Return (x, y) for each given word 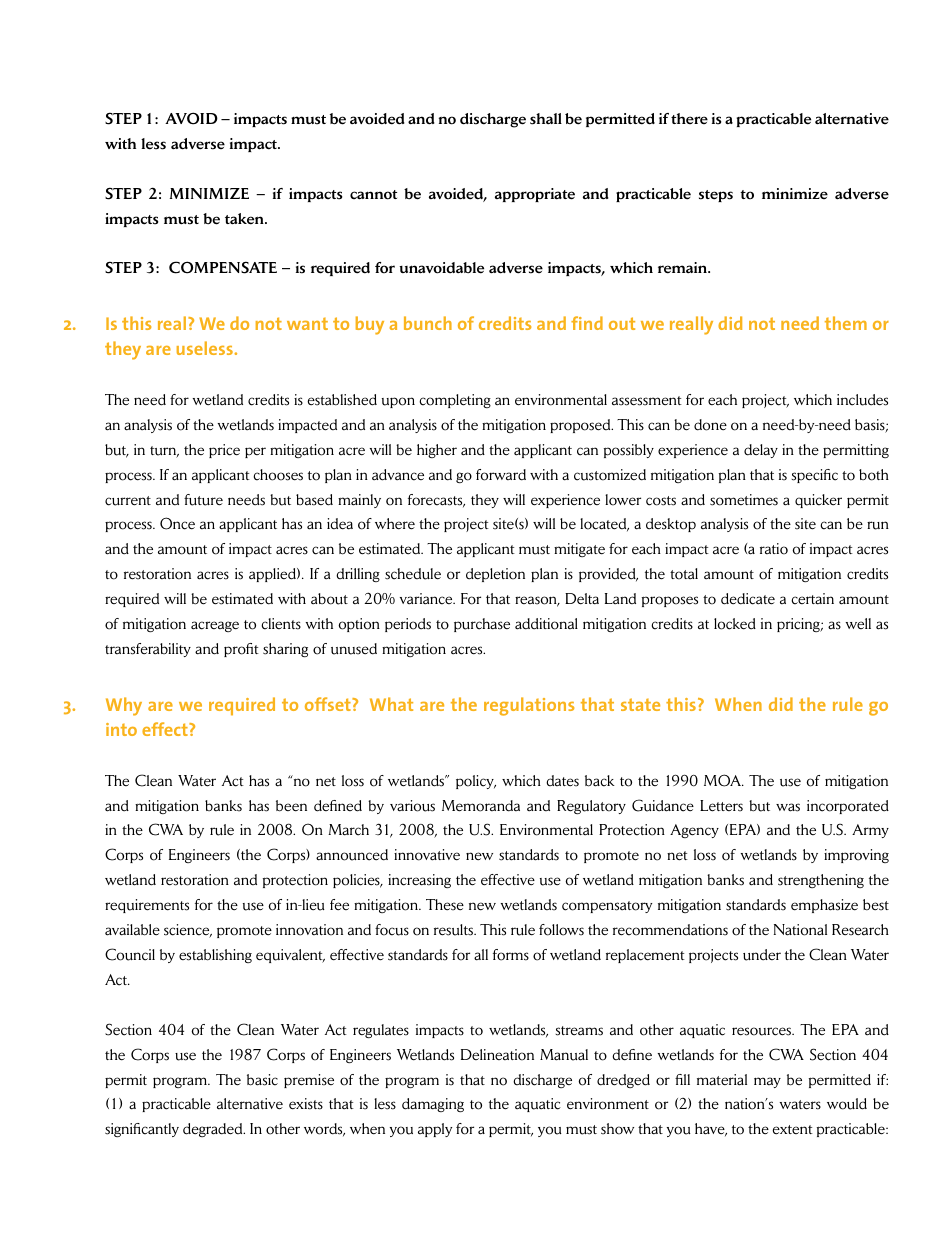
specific (815, 476)
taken (245, 219)
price (224, 451)
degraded (214, 1130)
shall (546, 119)
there (689, 118)
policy (476, 782)
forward (501, 475)
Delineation (497, 1055)
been (291, 806)
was (788, 807)
